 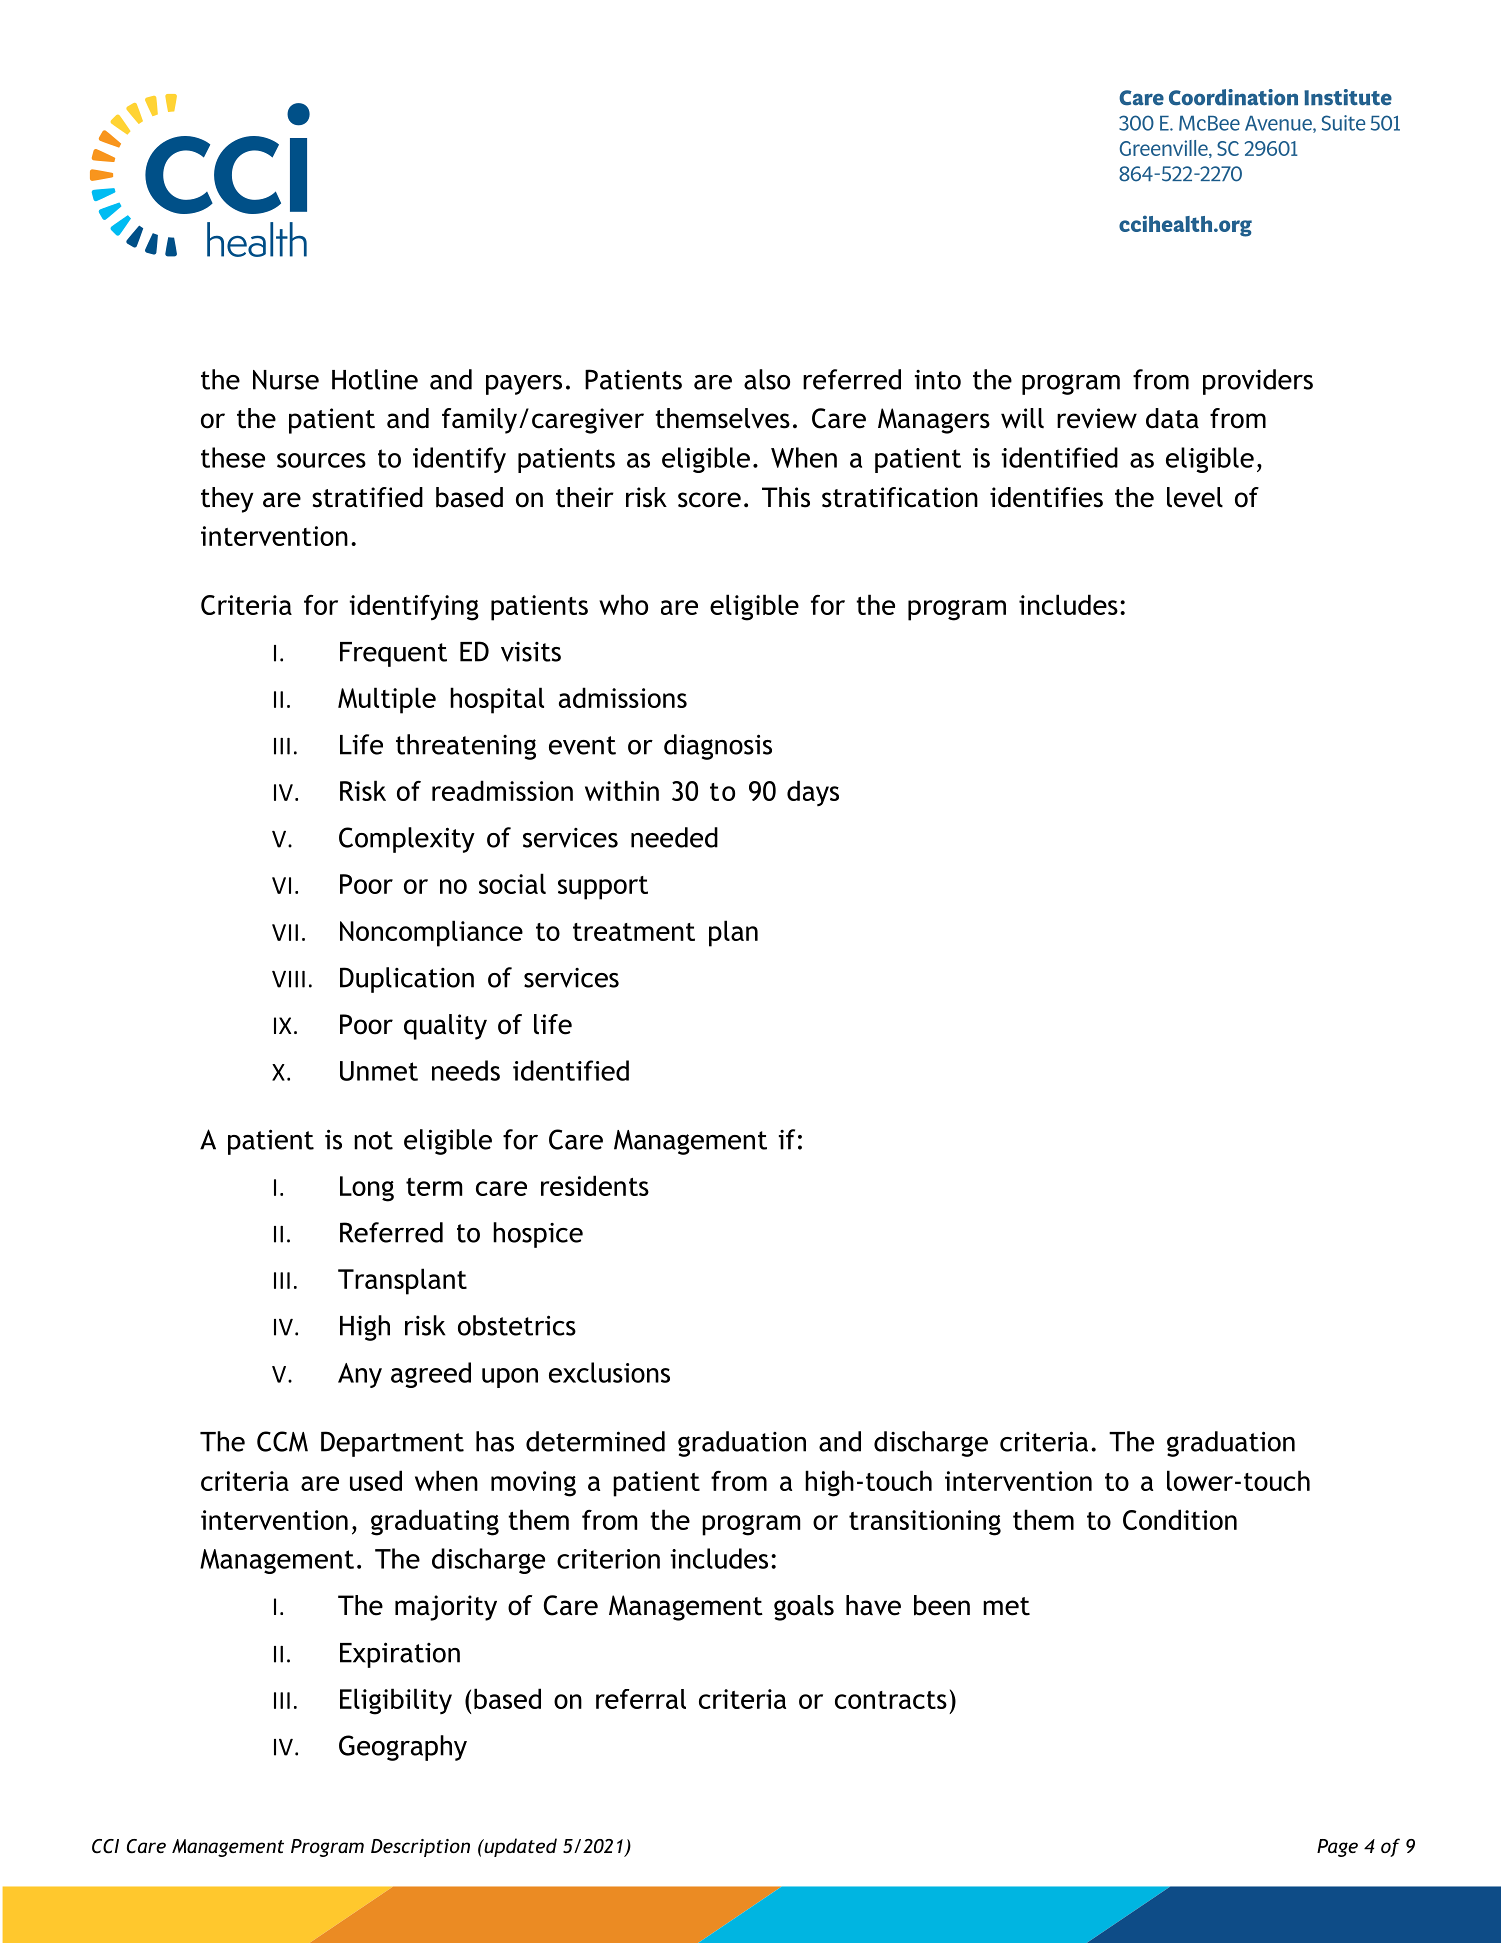 What do you see at coordinates (367, 1189) in the image?
I see `Long` at bounding box center [367, 1189].
